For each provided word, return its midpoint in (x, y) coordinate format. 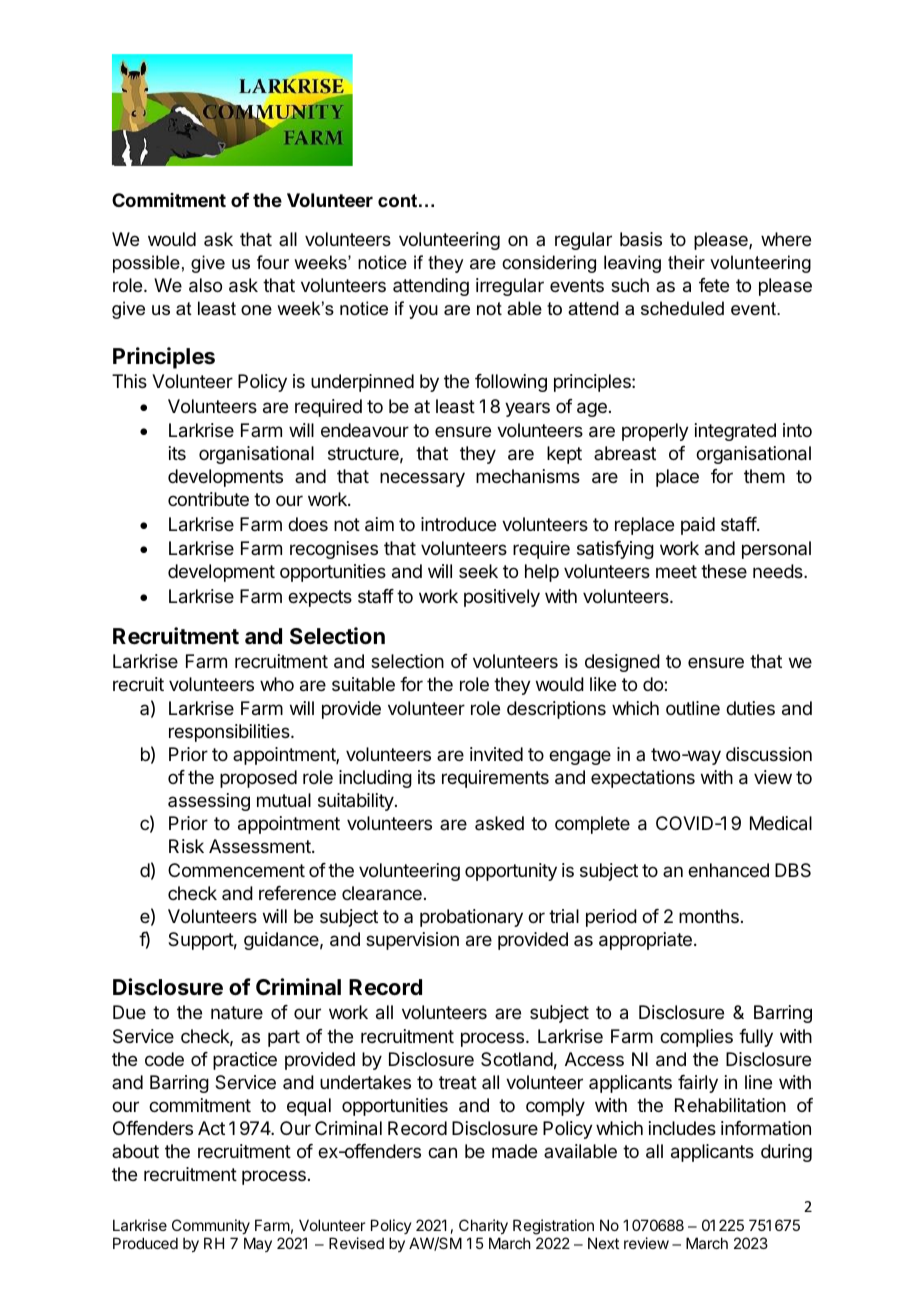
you (423, 312)
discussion (769, 754)
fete (714, 285)
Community (211, 1228)
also (205, 285)
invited (496, 754)
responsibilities (230, 733)
